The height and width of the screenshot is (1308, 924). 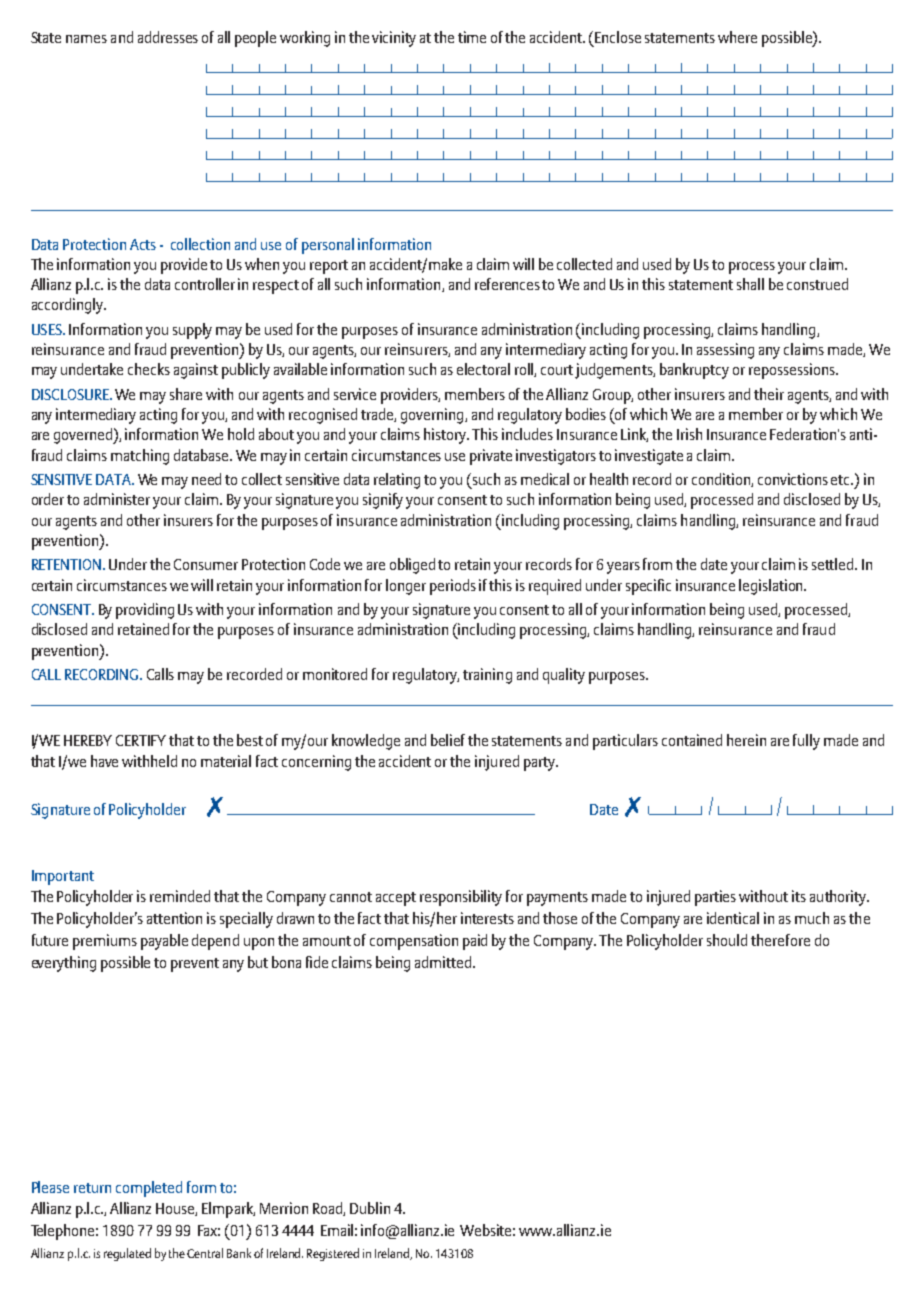 What do you see at coordinates (772, 587) in the screenshot?
I see `legislation` at bounding box center [772, 587].
